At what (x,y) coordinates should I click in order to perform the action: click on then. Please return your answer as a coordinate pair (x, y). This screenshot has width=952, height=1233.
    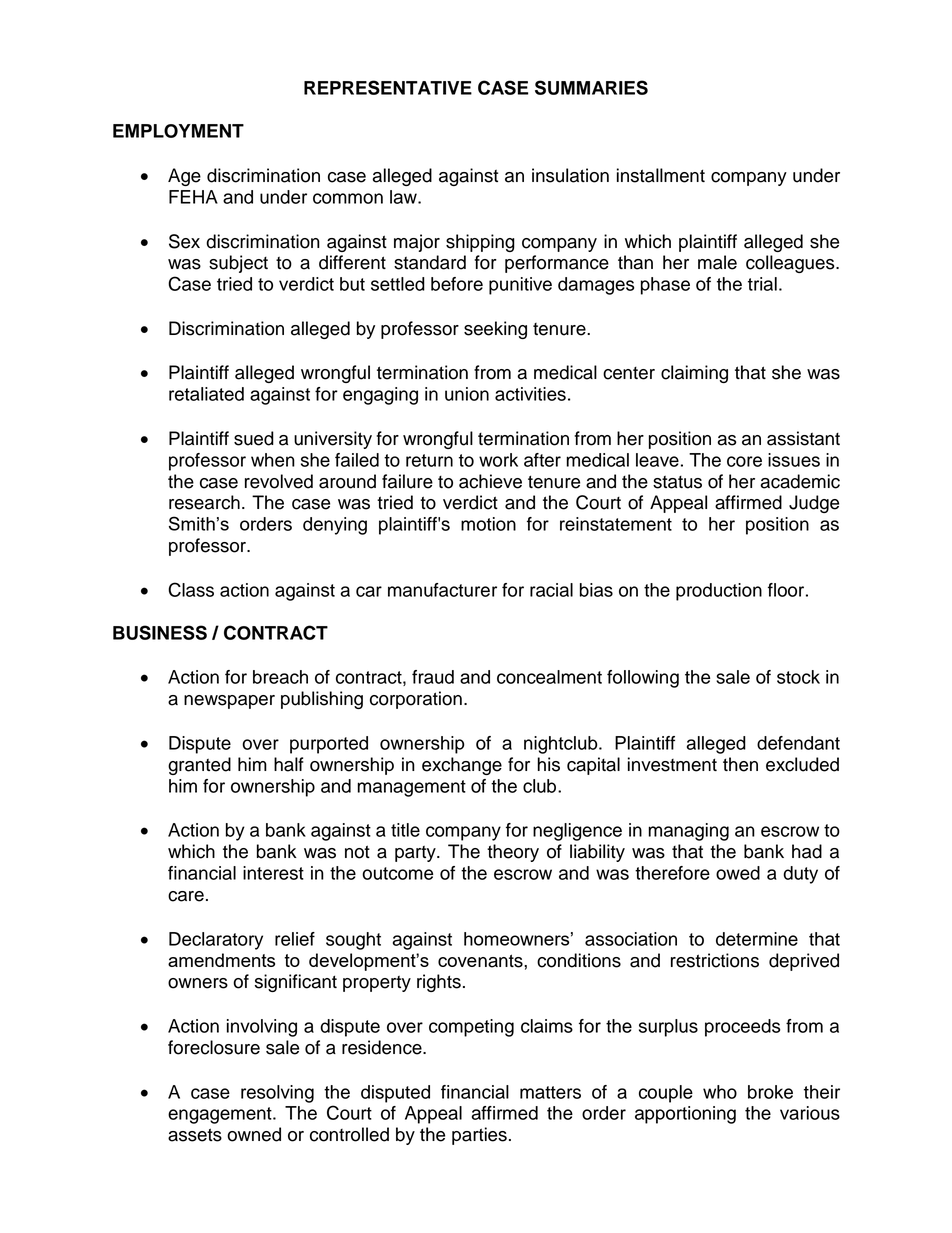
    Looking at the image, I should click on (740, 764).
